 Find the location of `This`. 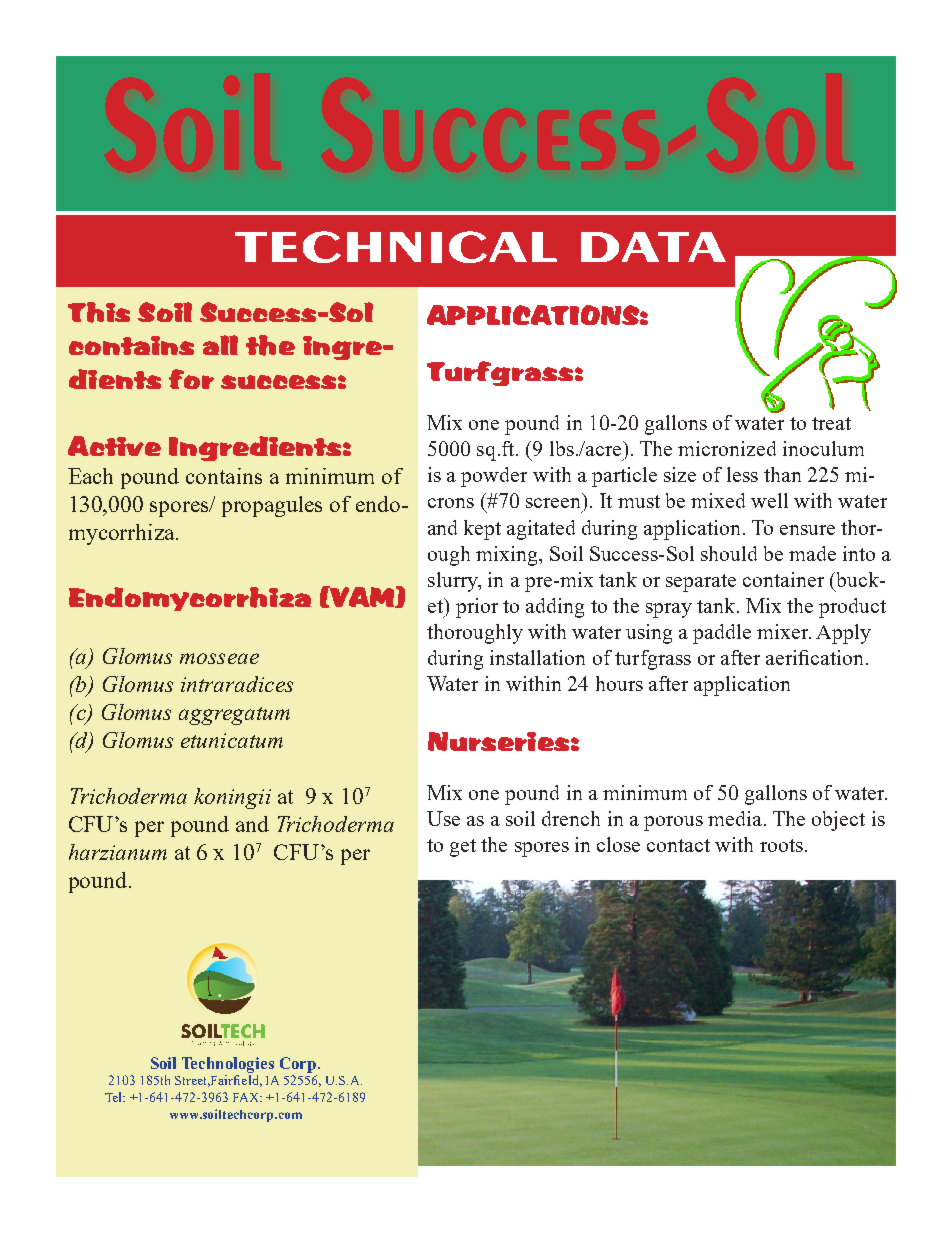

This is located at coordinates (99, 312).
